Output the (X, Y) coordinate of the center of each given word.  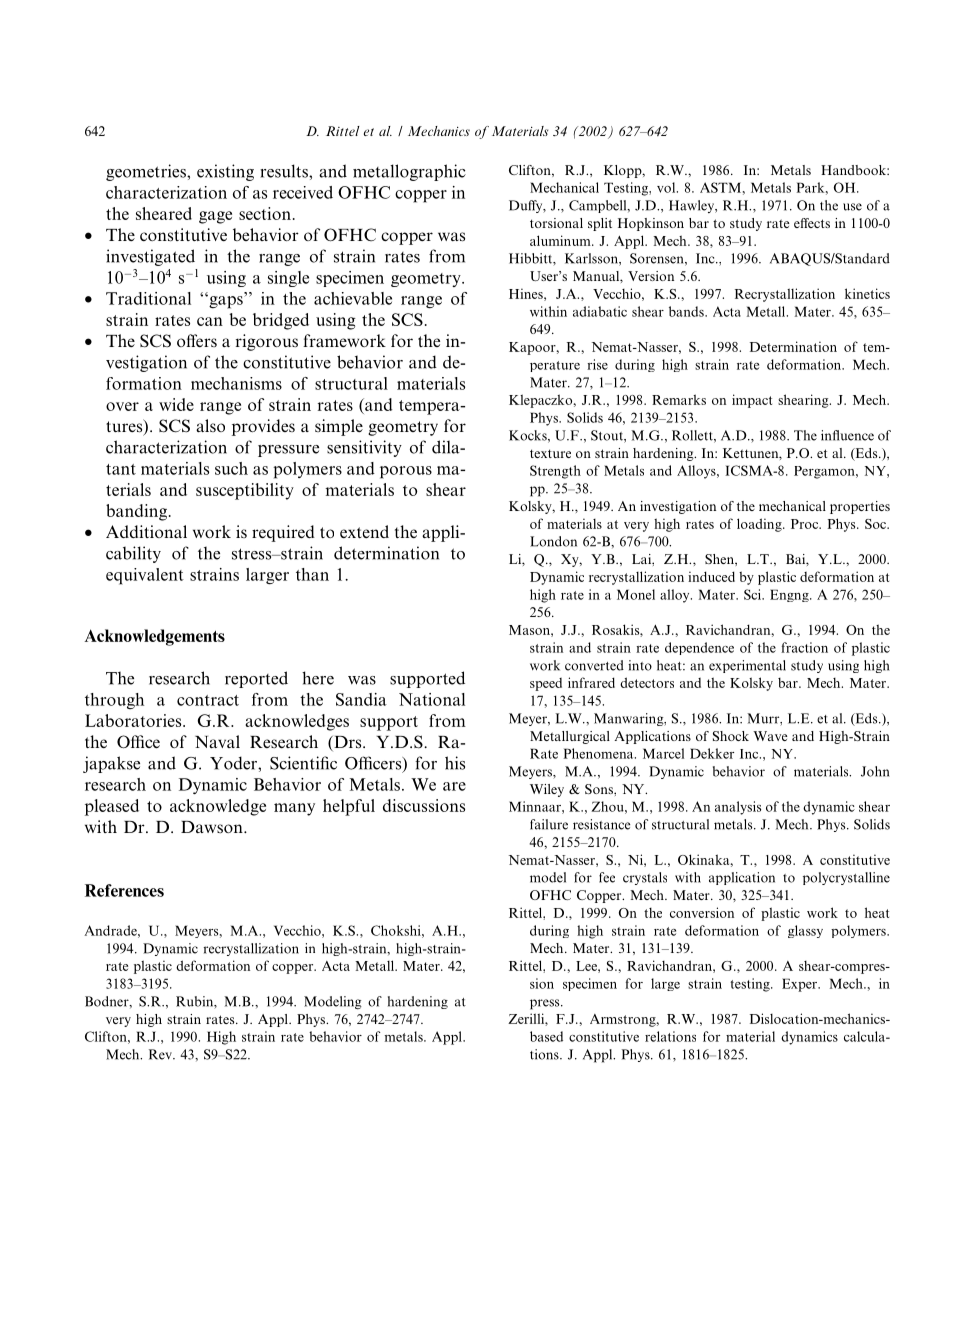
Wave (770, 736)
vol (667, 187)
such (231, 468)
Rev (161, 1054)
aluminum (561, 240)
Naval (217, 741)
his (455, 763)
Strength (555, 472)
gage (215, 217)
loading (760, 525)
